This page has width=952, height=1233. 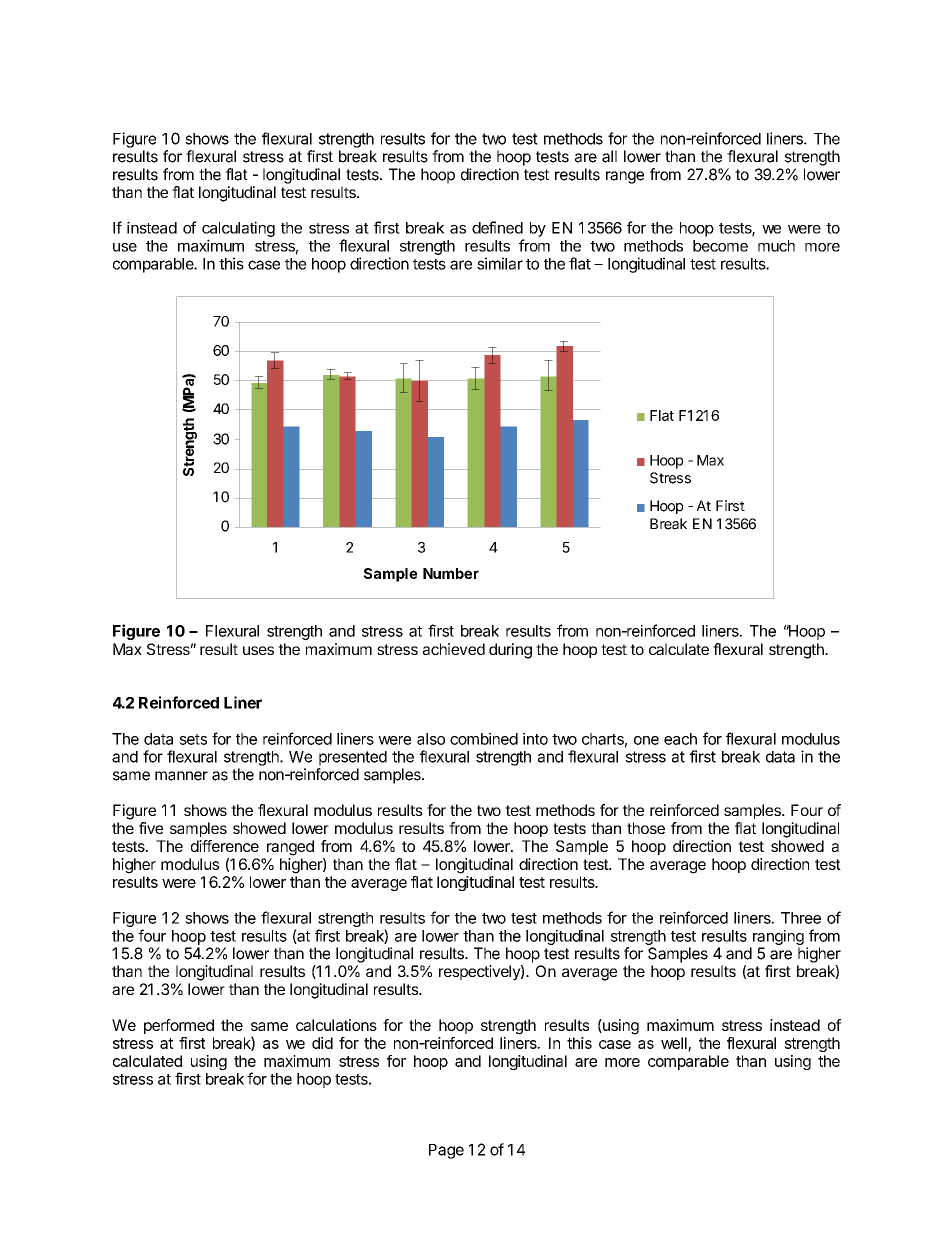 I want to click on combined, so click(x=484, y=739).
